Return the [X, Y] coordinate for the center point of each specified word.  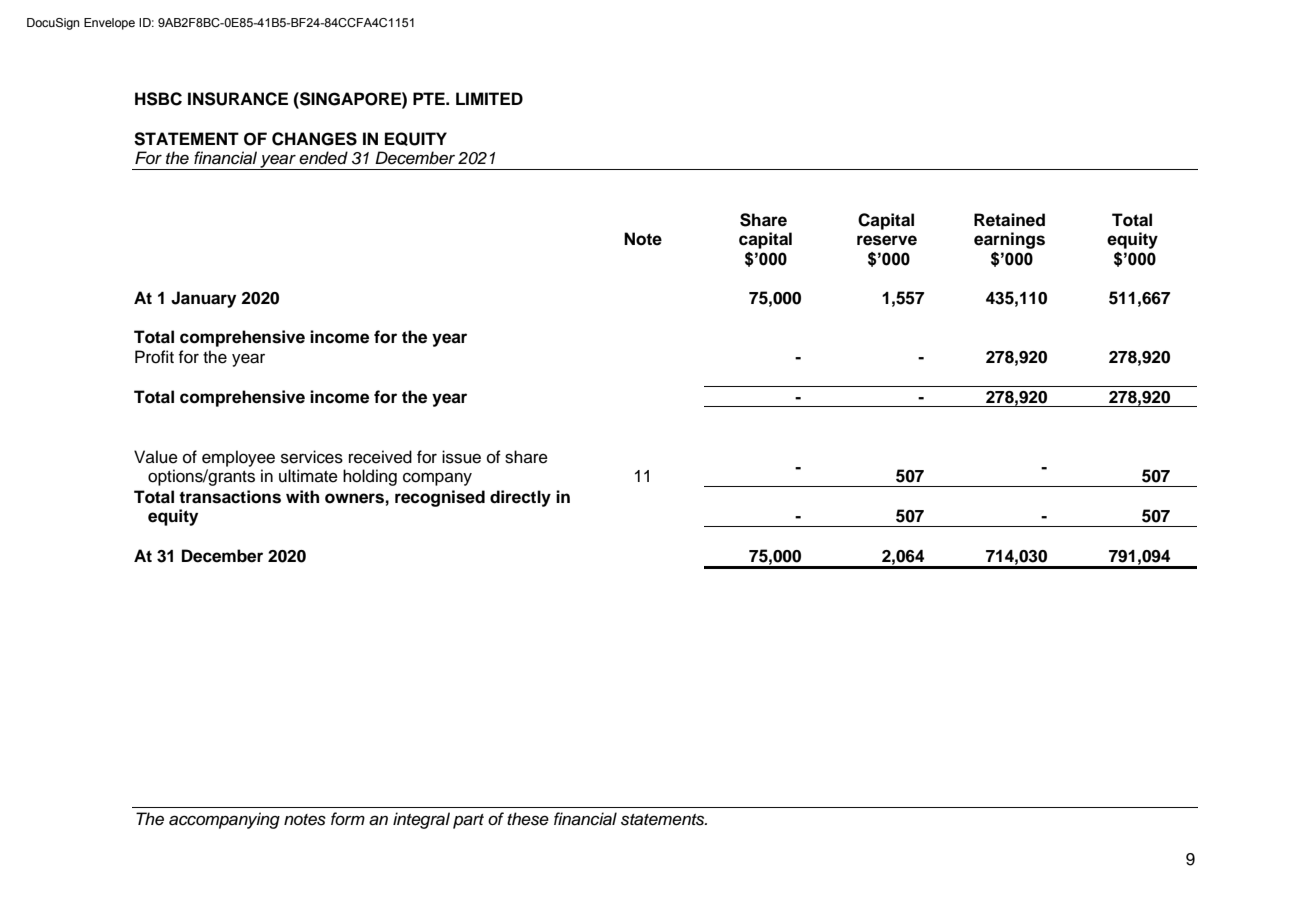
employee [238, 458]
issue [461, 457]
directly [520, 498]
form [348, 818]
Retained [1009, 220]
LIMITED [489, 98]
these [528, 819]
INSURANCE [238, 99]
